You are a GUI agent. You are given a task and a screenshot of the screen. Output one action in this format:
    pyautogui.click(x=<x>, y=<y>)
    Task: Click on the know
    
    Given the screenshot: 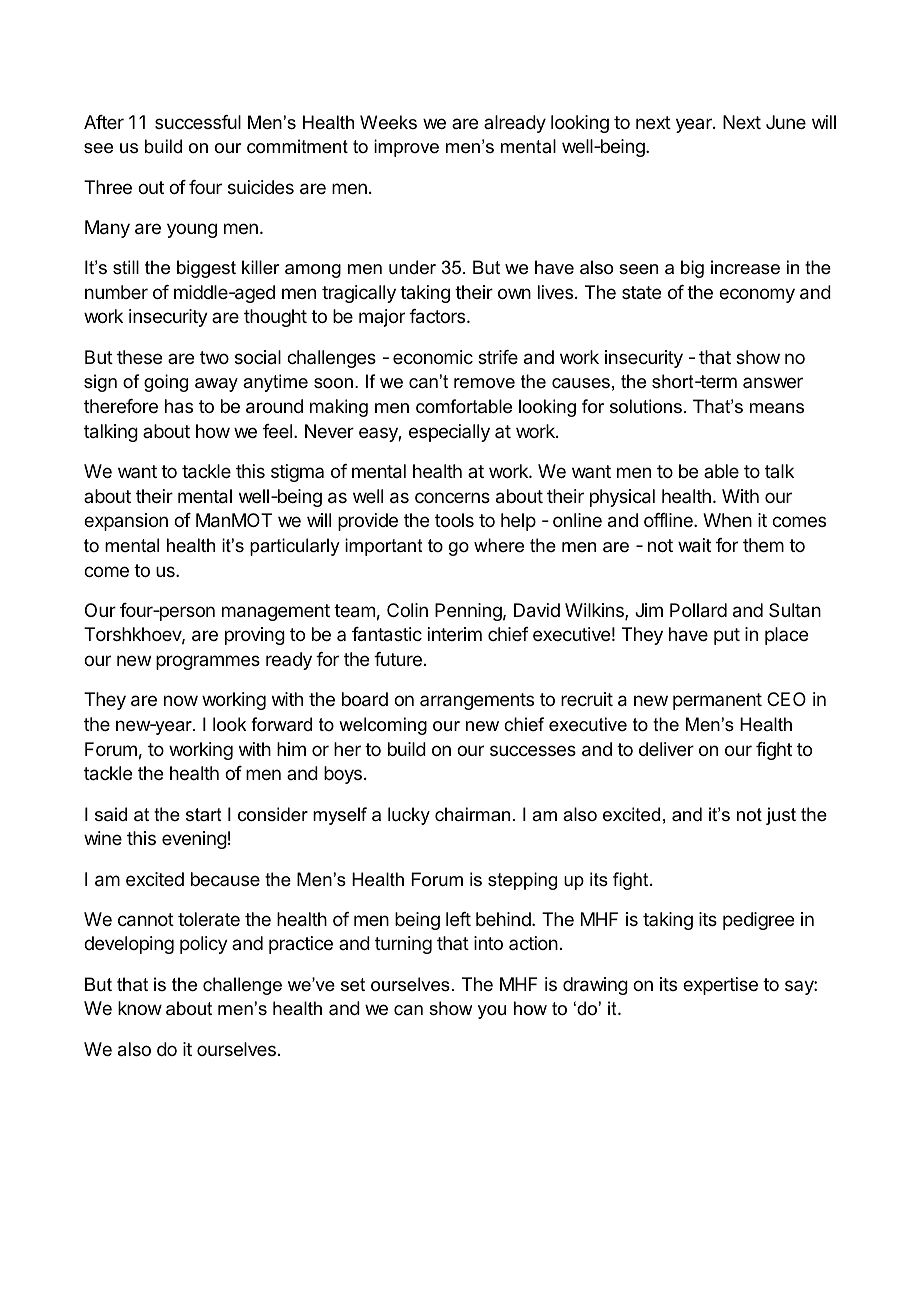 What is the action you would take?
    pyautogui.click(x=140, y=1008)
